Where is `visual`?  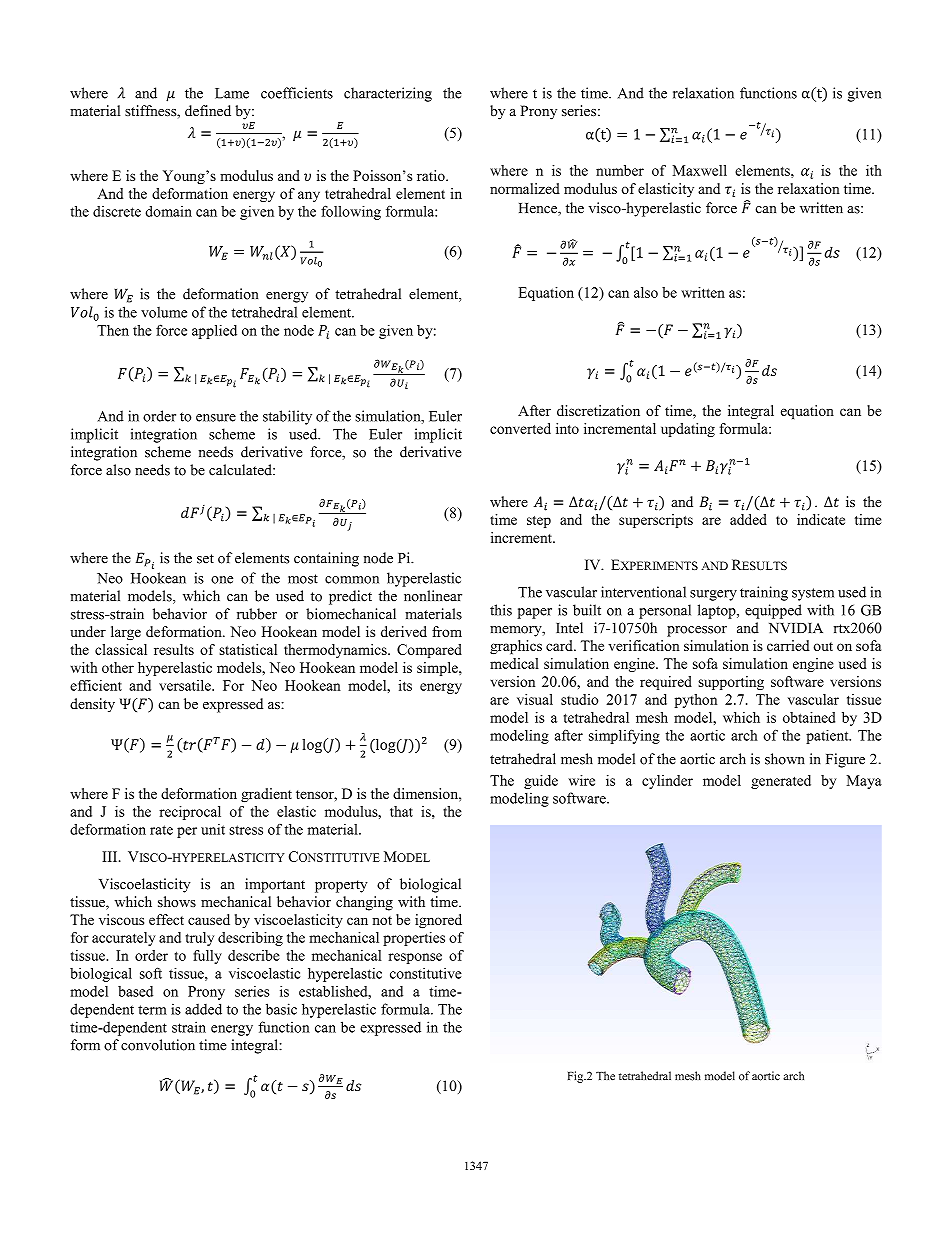
visual is located at coordinates (535, 699).
